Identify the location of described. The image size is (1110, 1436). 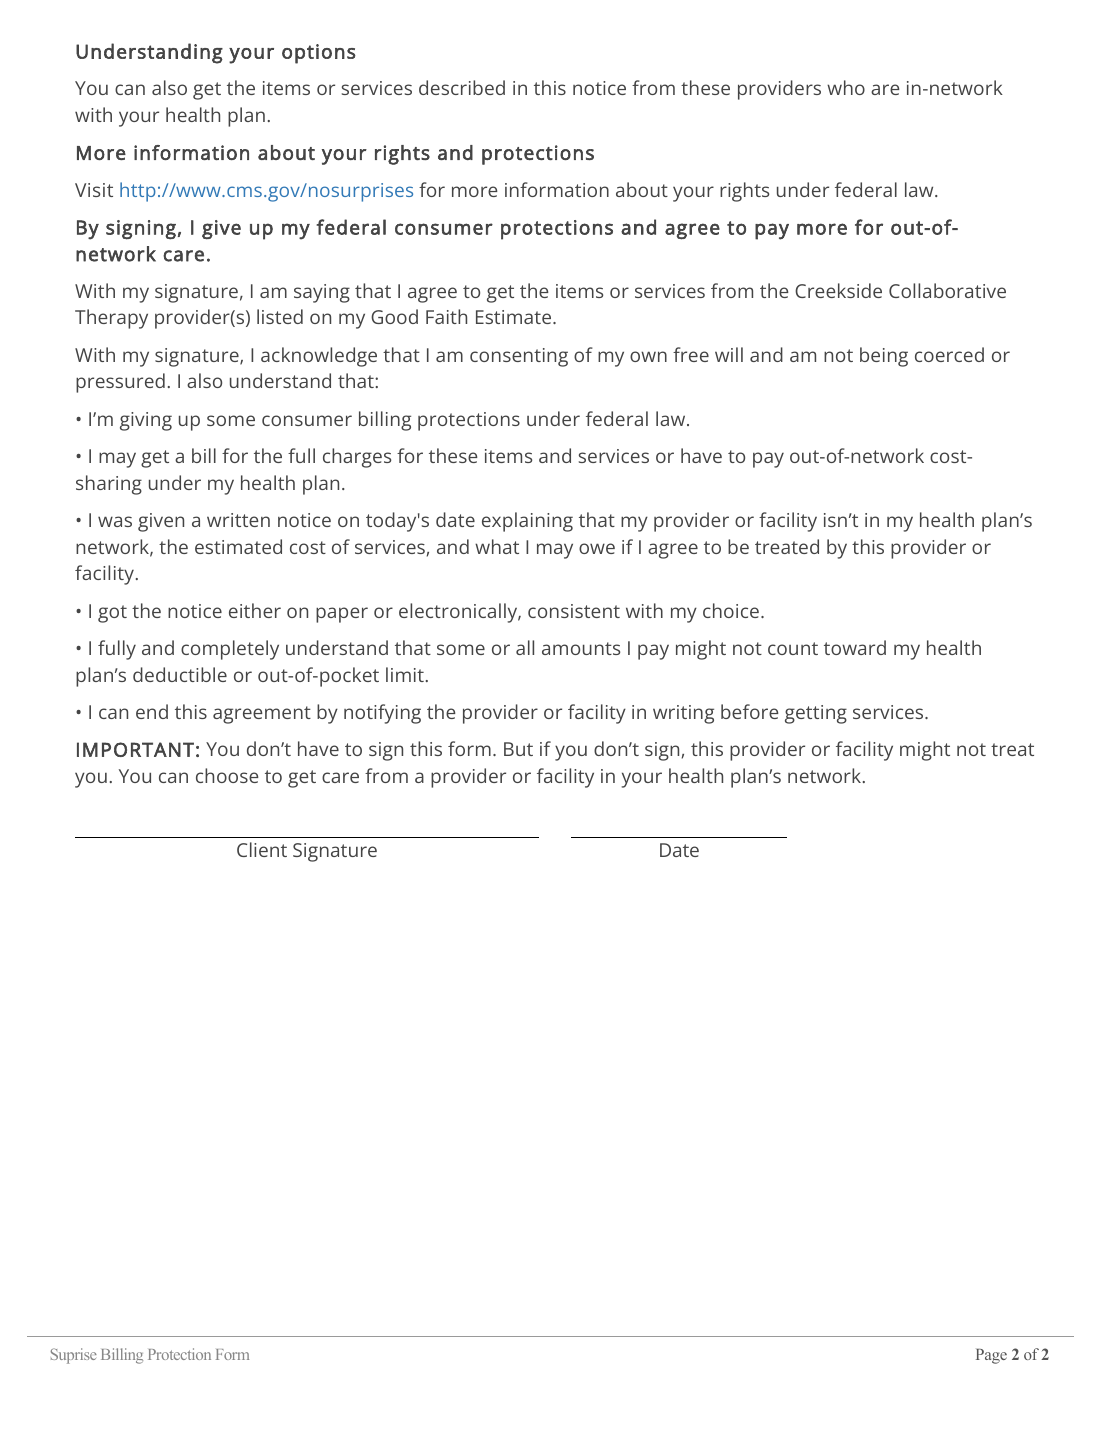
(462, 87).
